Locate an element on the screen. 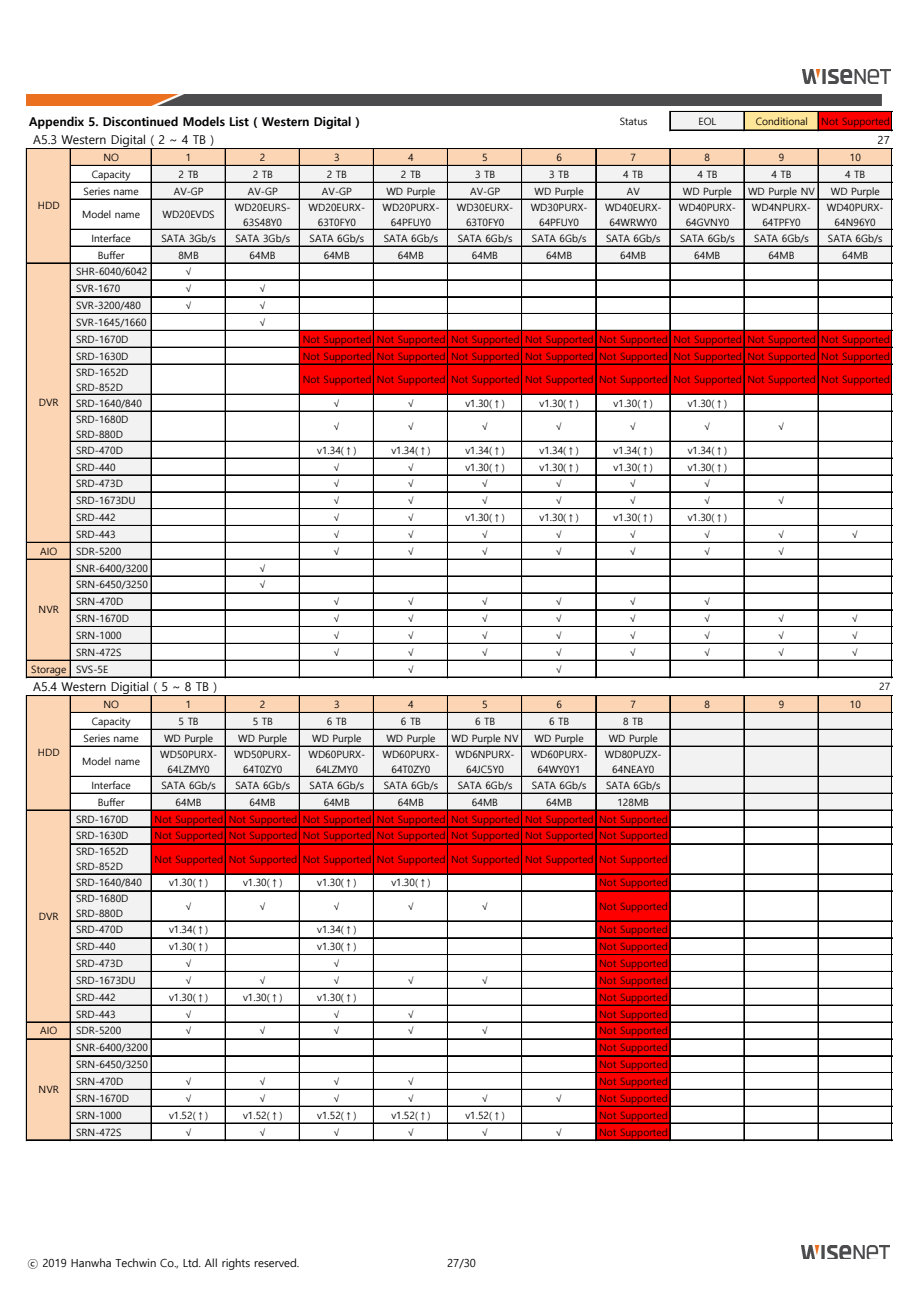 The image size is (924, 1308). reserved is located at coordinates (276, 1262).
